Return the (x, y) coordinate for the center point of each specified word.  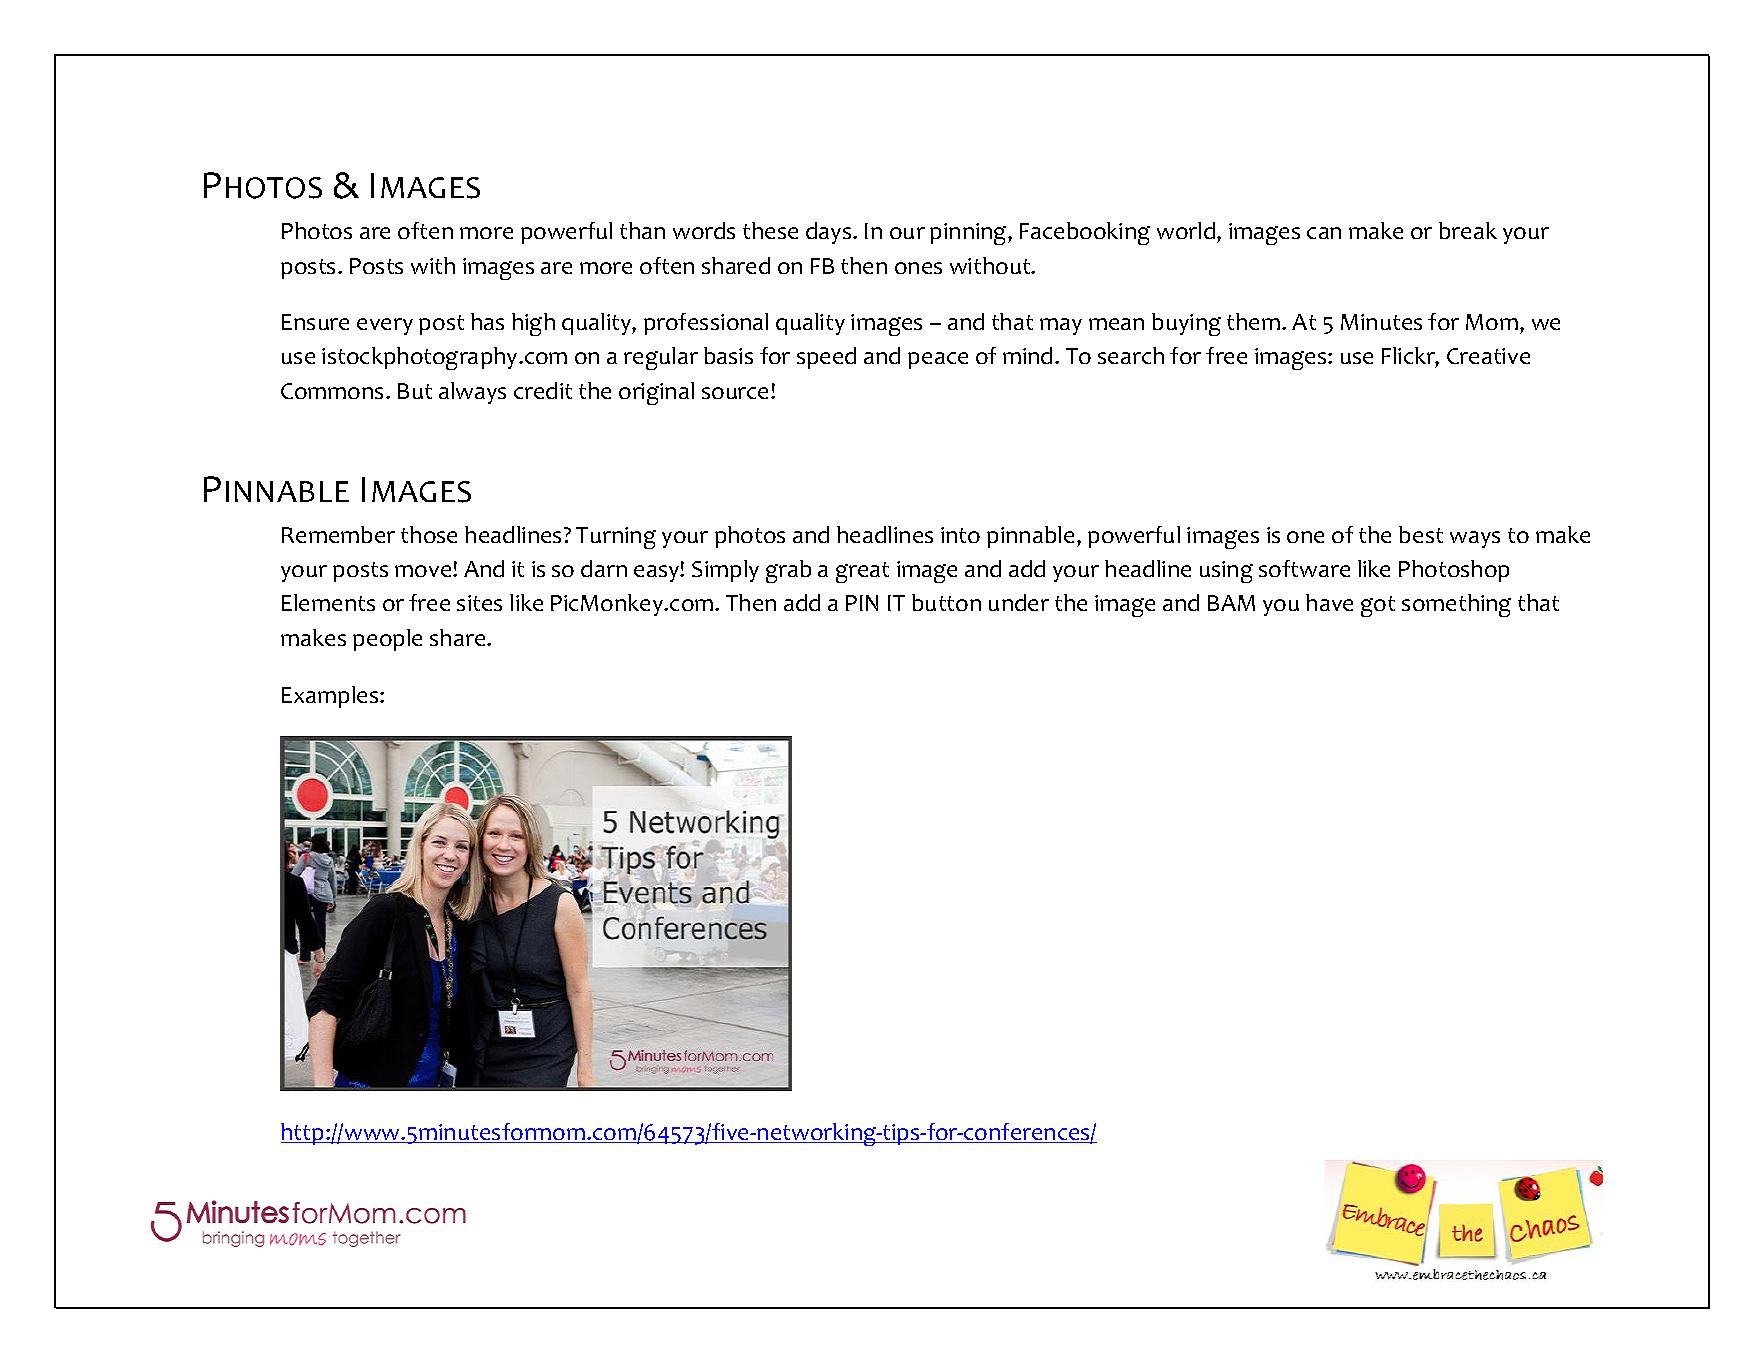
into (960, 535)
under (1019, 602)
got (1378, 606)
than (642, 230)
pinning (969, 234)
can (1324, 233)
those (429, 534)
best (1421, 534)
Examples (331, 697)
